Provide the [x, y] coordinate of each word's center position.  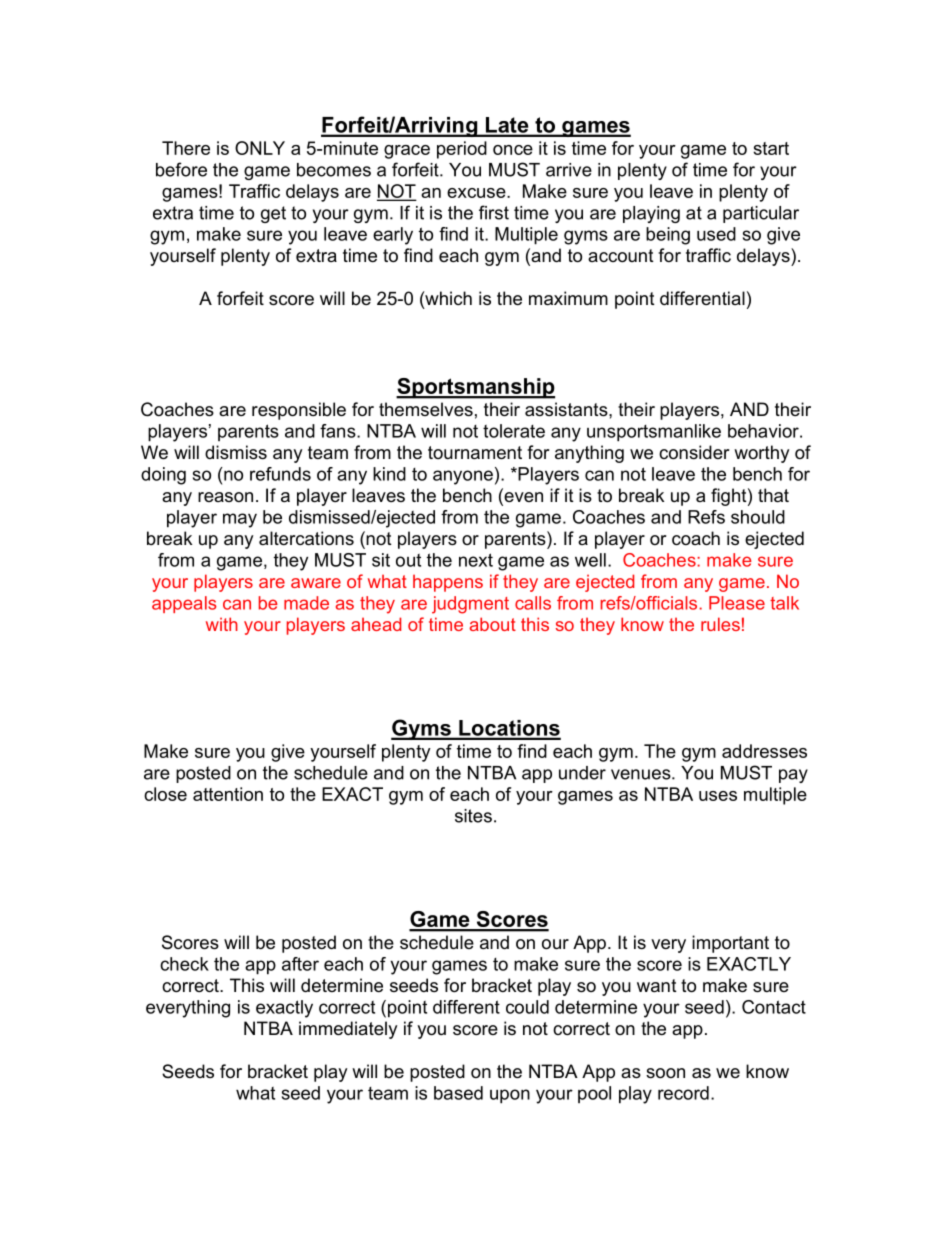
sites [473, 816]
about [492, 624]
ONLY [260, 148]
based [458, 1093]
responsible [299, 411]
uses [718, 796]
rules [720, 624]
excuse [477, 193]
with [222, 624]
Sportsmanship [475, 388]
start [771, 148]
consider [694, 452]
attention [228, 794]
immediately [348, 1030]
